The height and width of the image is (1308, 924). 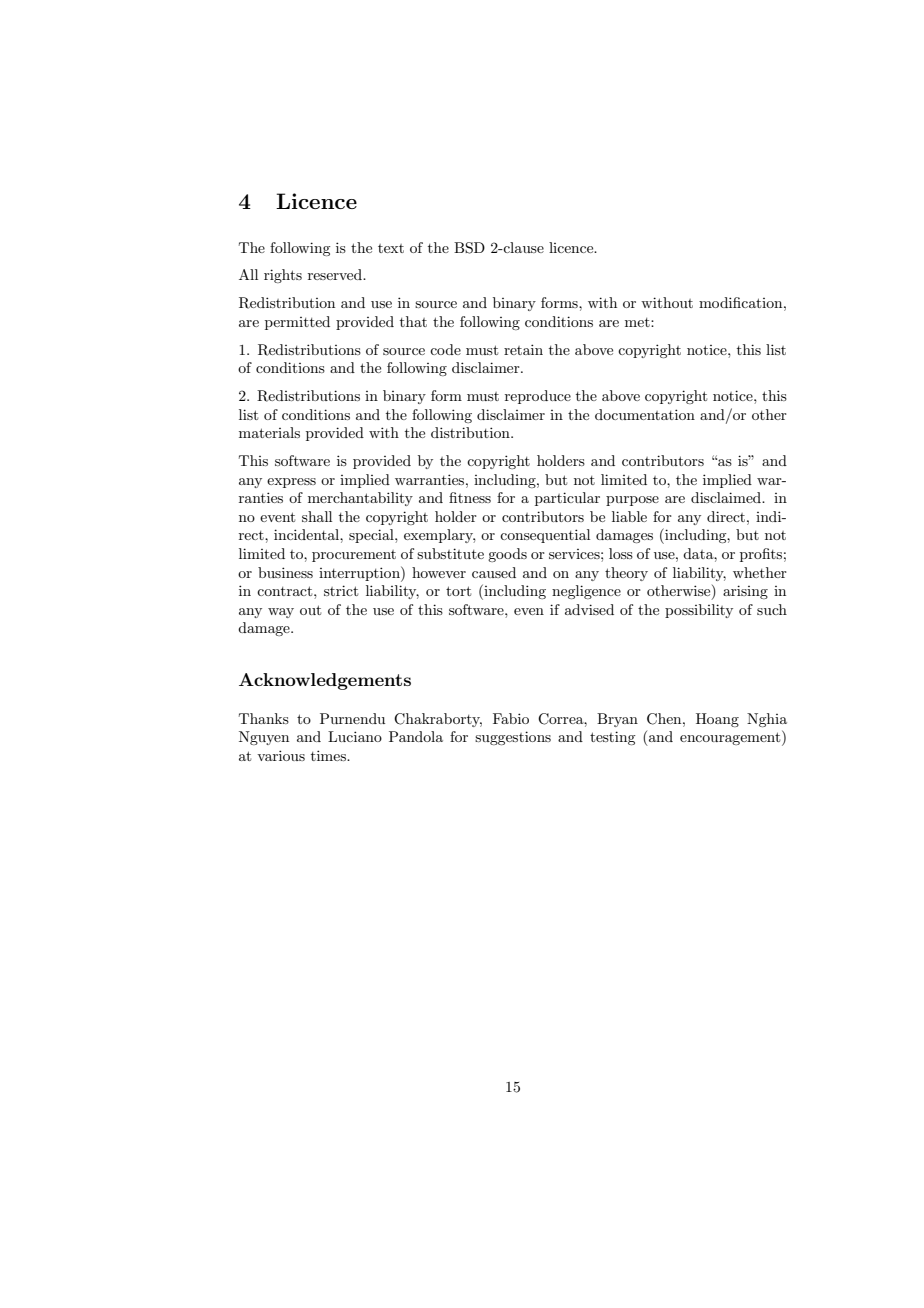 What do you see at coordinates (470, 497) in the image?
I see `fitness` at bounding box center [470, 497].
